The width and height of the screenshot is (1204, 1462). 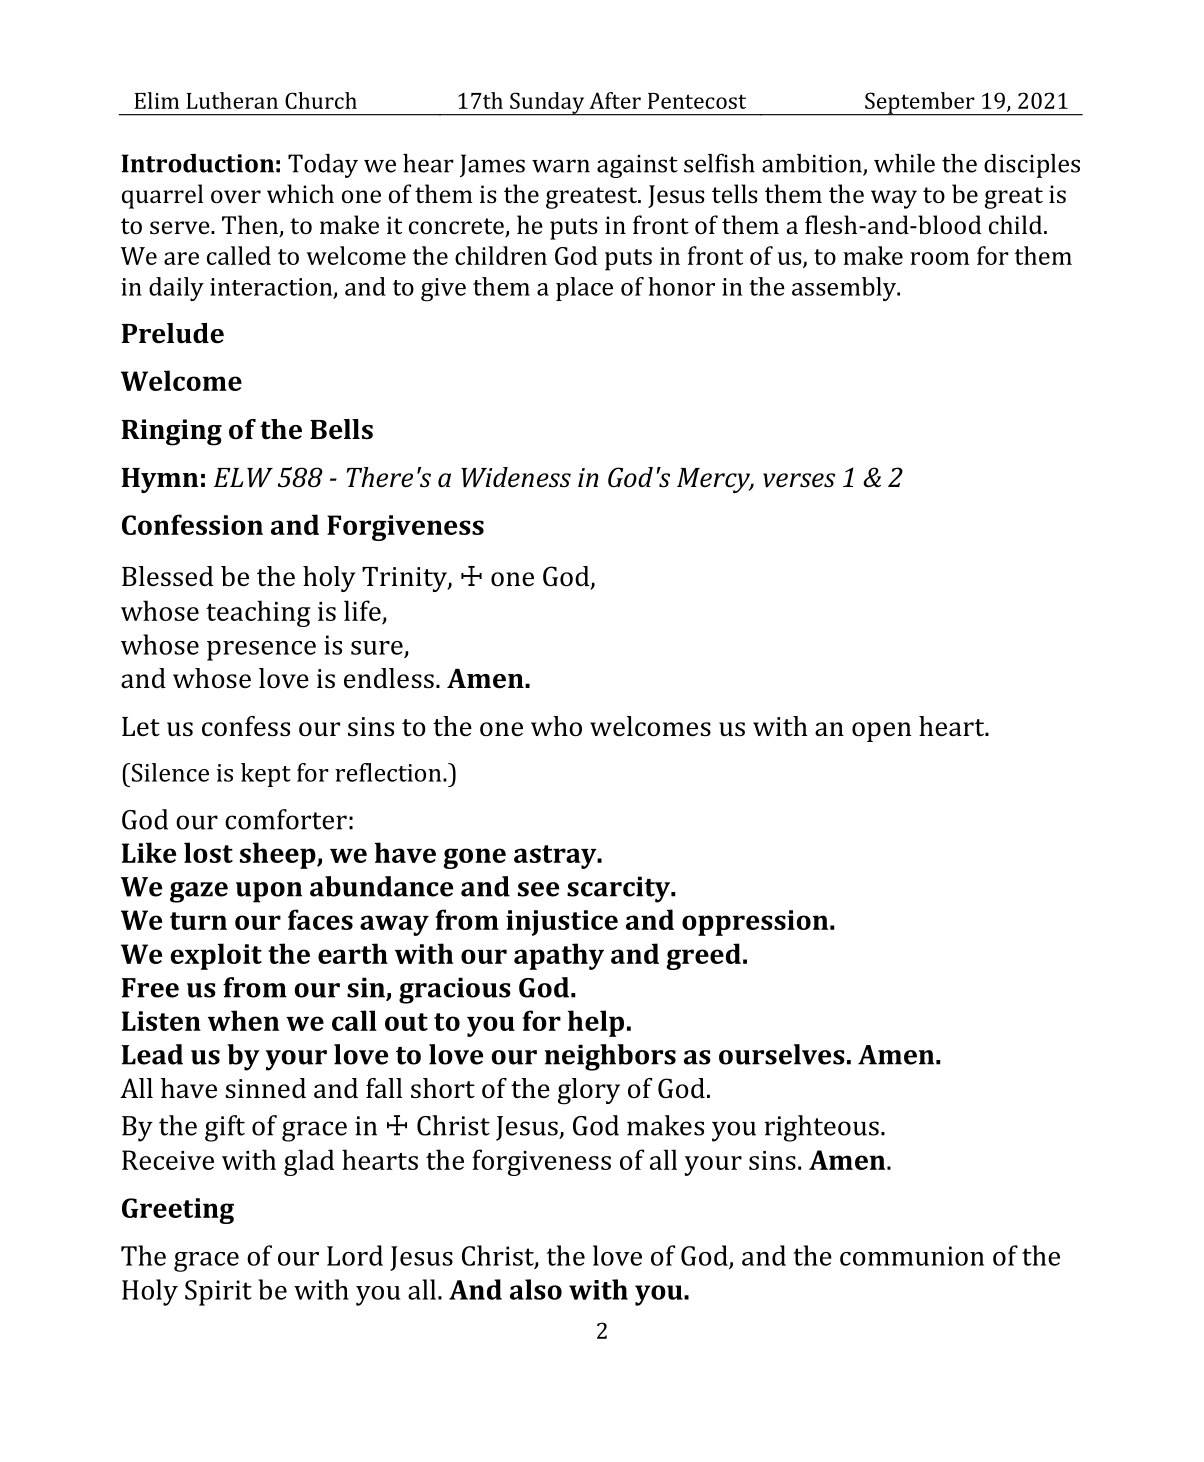 I want to click on Lutheran, so click(x=232, y=100).
